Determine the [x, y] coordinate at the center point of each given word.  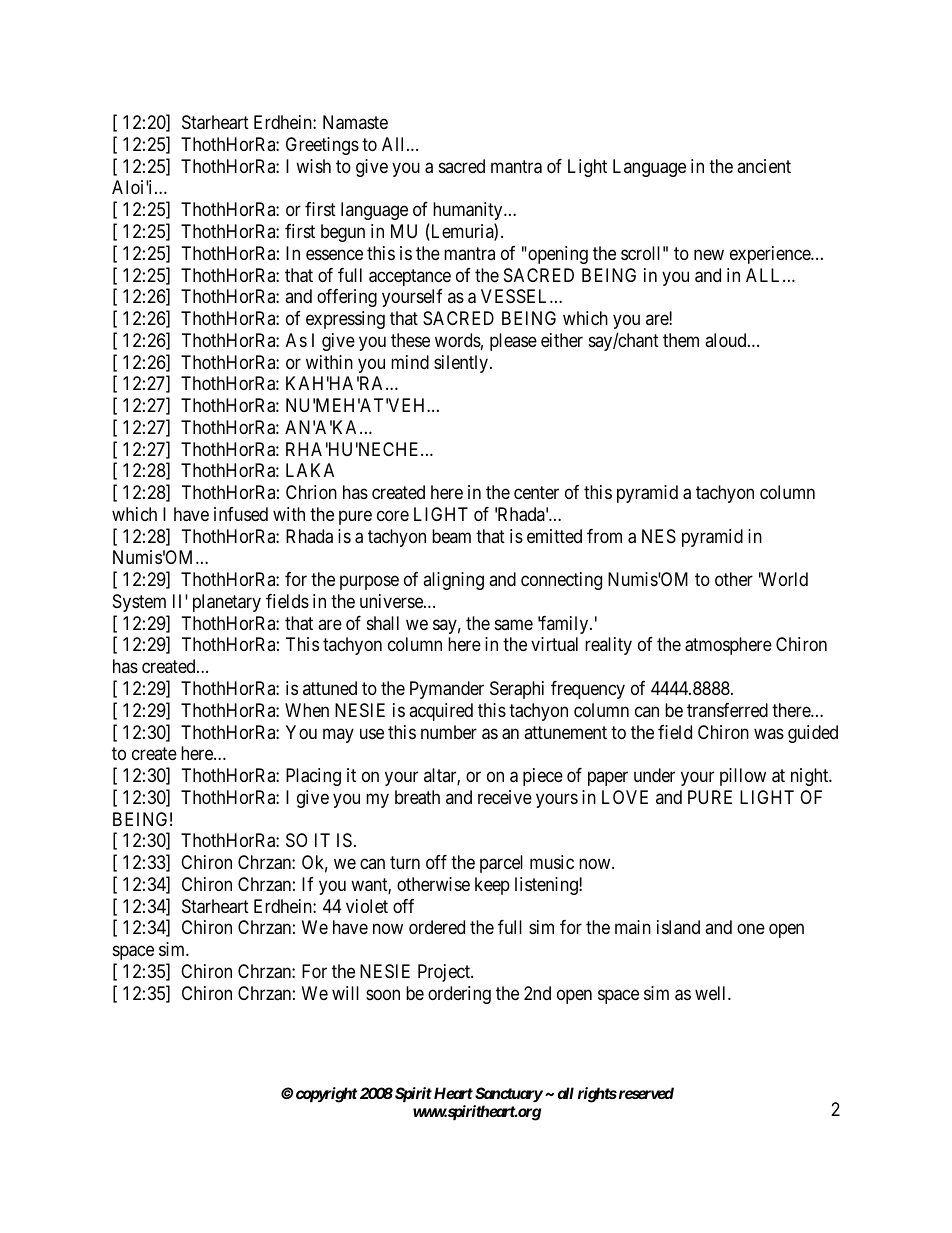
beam [451, 536]
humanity [469, 211]
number [449, 732]
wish [313, 166]
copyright [327, 1095]
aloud [727, 340]
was [769, 733]
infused [241, 514]
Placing [313, 777]
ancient [764, 166]
